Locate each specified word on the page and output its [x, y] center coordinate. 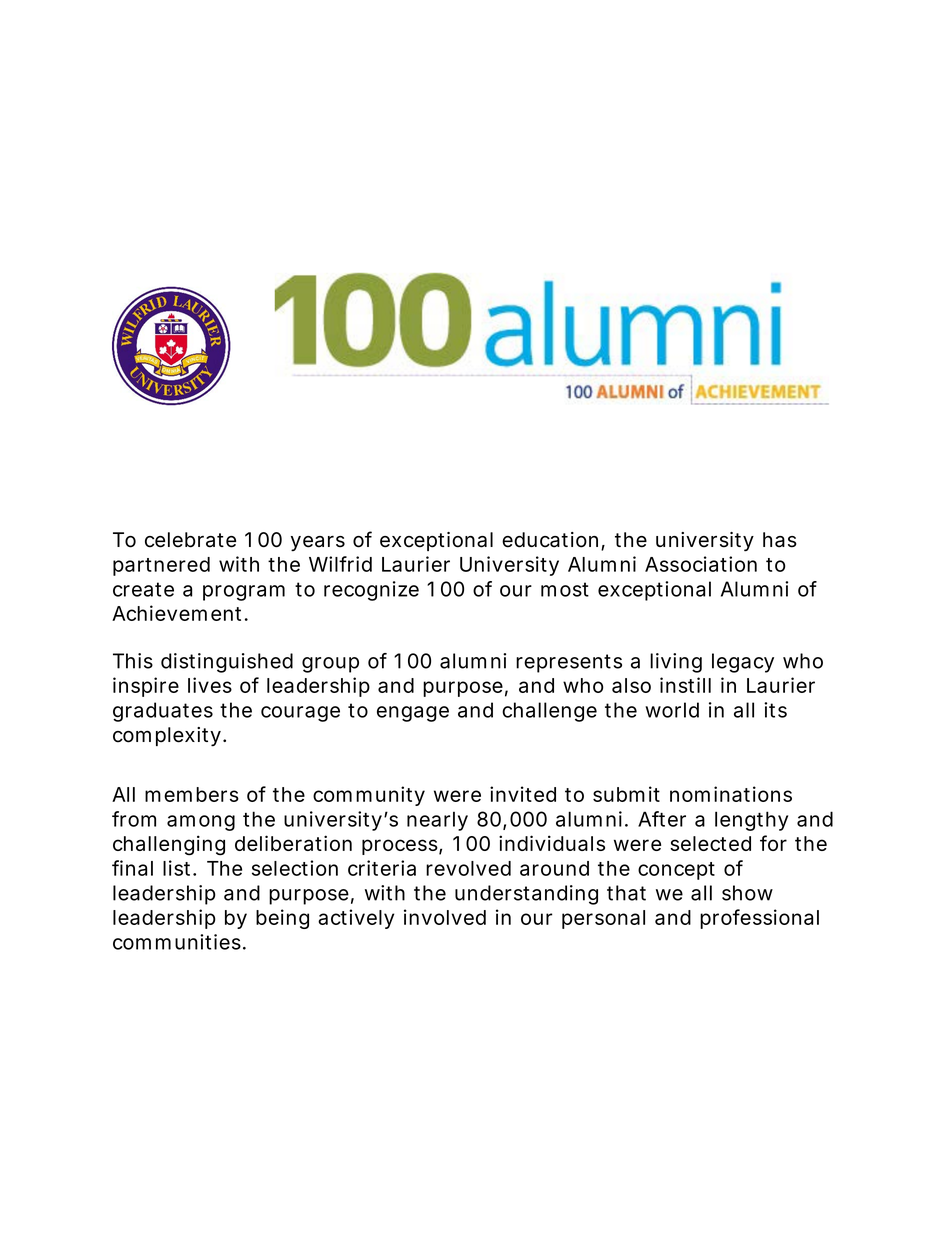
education [550, 540]
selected [710, 843]
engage [413, 714]
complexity [167, 737]
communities [177, 942]
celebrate [190, 540]
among [201, 823]
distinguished [227, 663]
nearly [437, 821]
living [676, 663]
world [672, 710]
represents [569, 663]
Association [701, 564]
